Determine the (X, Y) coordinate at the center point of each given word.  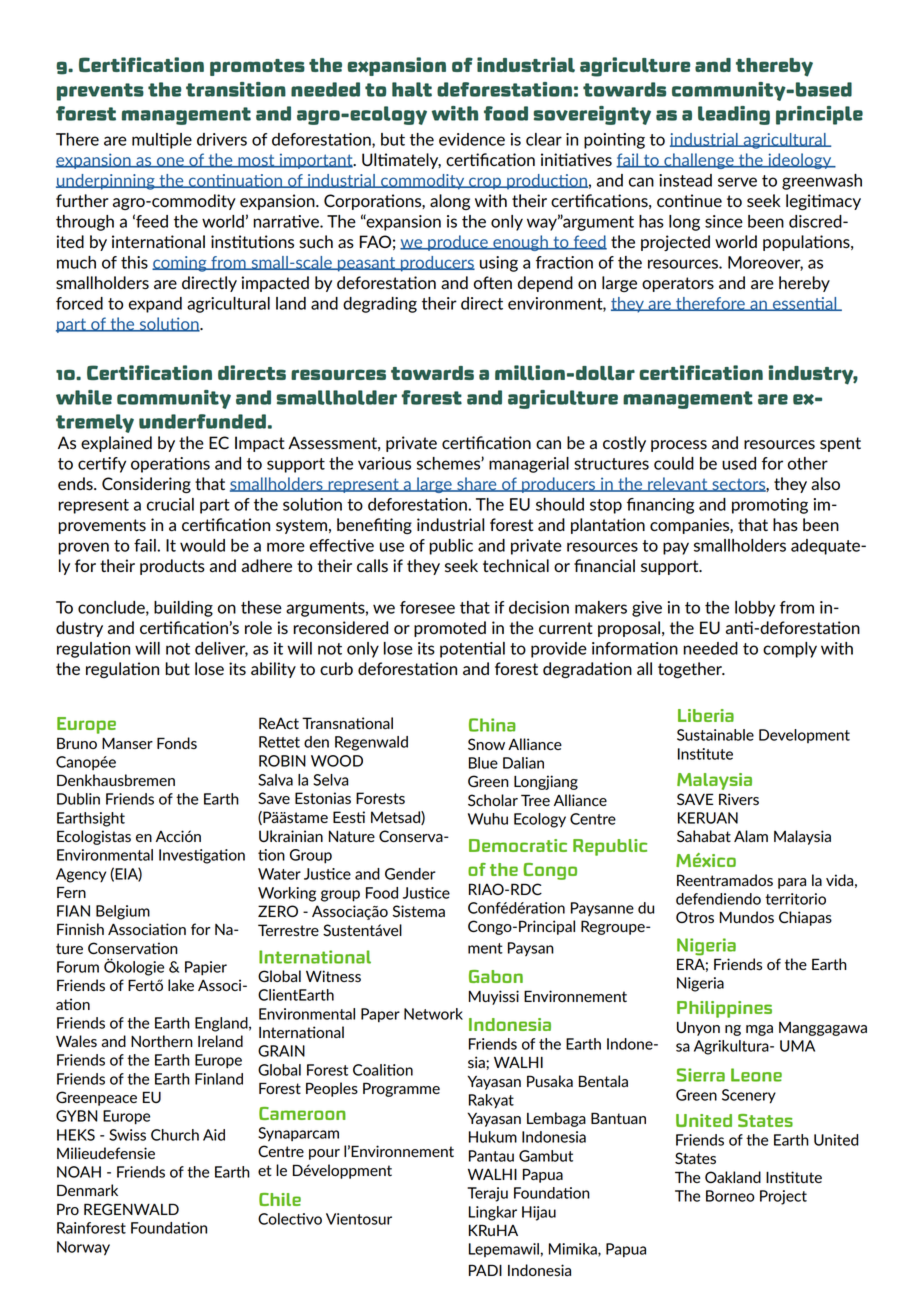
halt (412, 89)
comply (790, 650)
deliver (221, 649)
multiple (162, 141)
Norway (83, 1248)
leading (734, 115)
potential (472, 650)
